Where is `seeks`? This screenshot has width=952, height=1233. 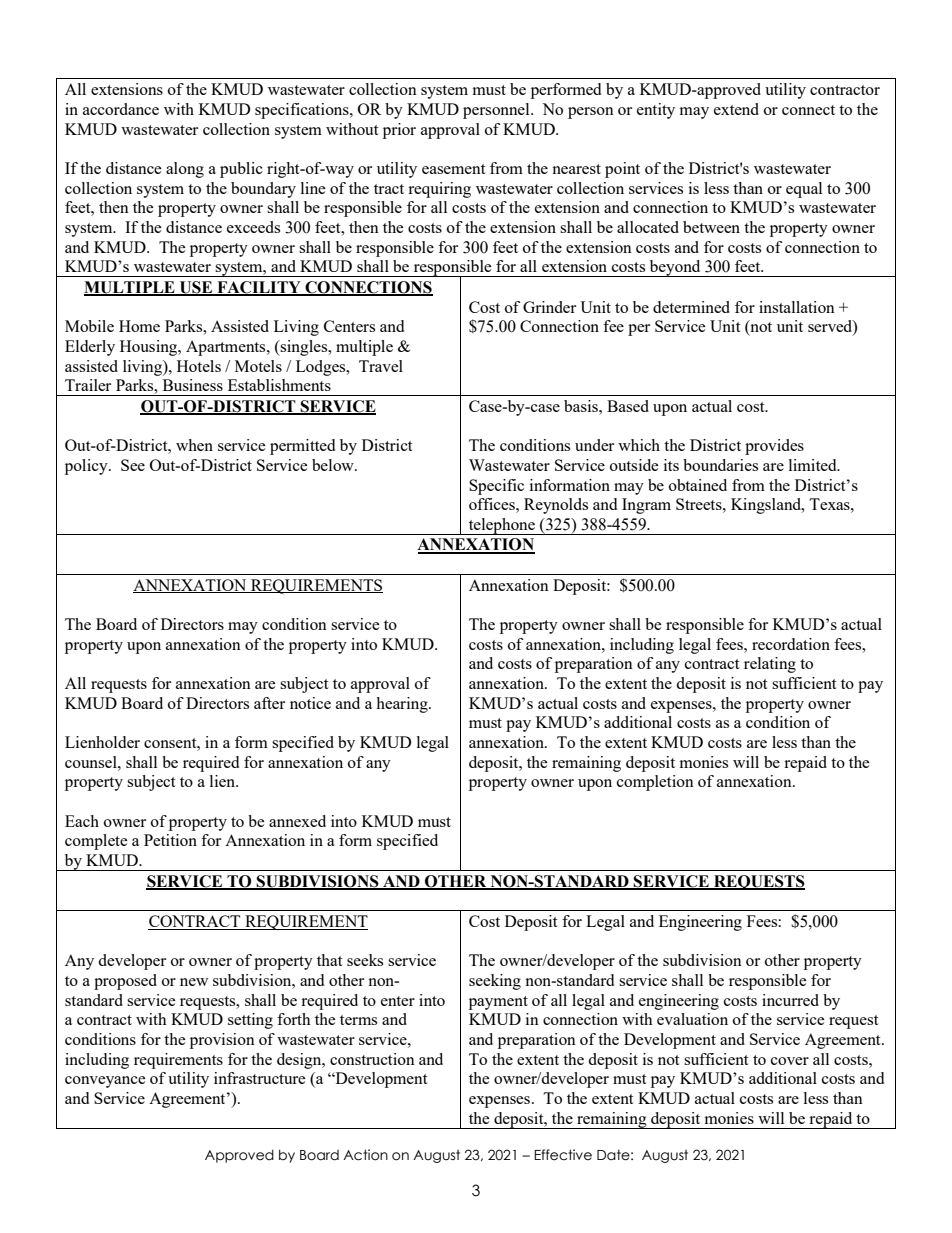
seeks is located at coordinates (365, 960).
